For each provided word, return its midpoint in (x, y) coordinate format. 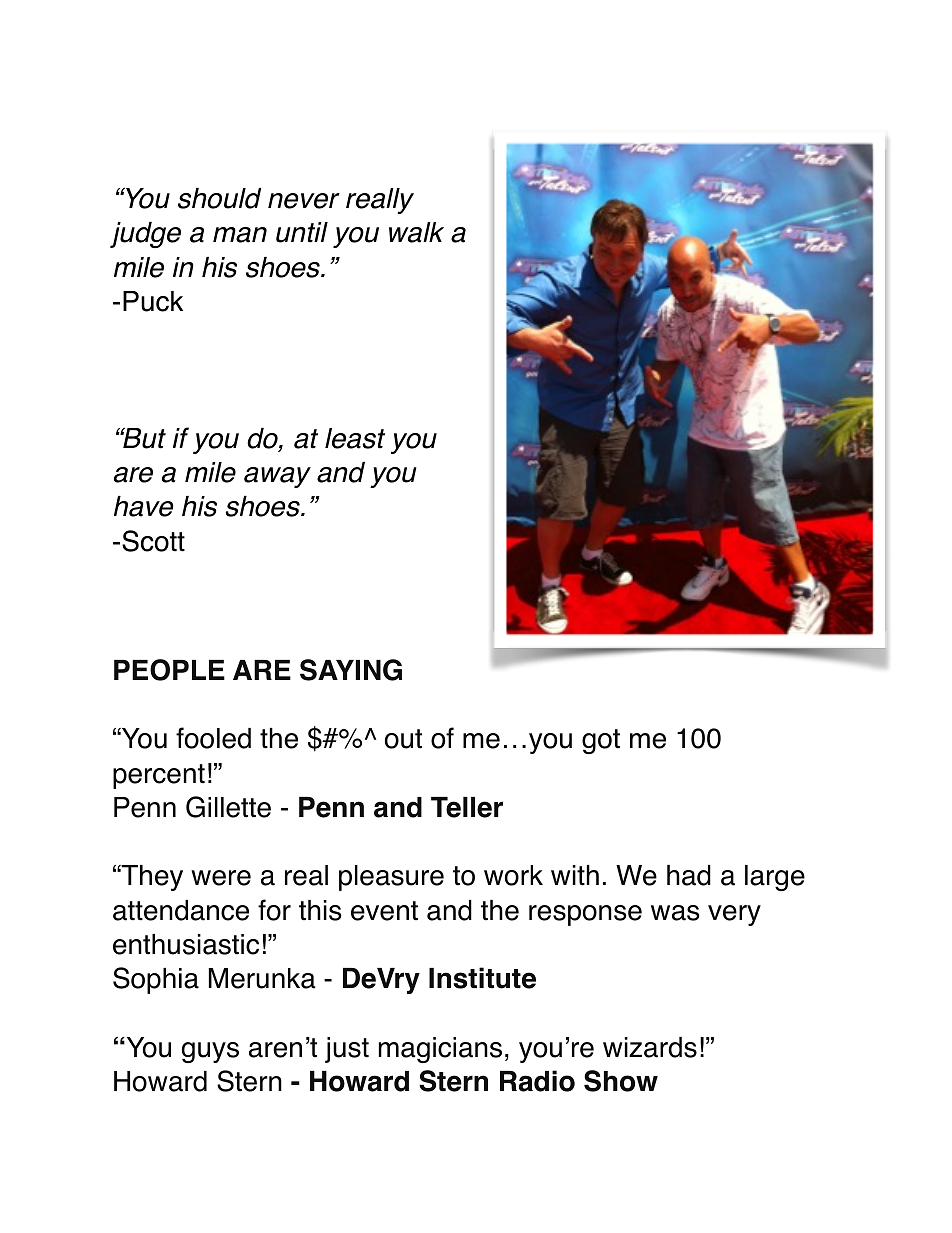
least (355, 438)
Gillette (228, 807)
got (601, 741)
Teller (467, 807)
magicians (440, 1050)
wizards (650, 1047)
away (277, 477)
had (689, 875)
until (302, 232)
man (240, 235)
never (304, 201)
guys (210, 1052)
